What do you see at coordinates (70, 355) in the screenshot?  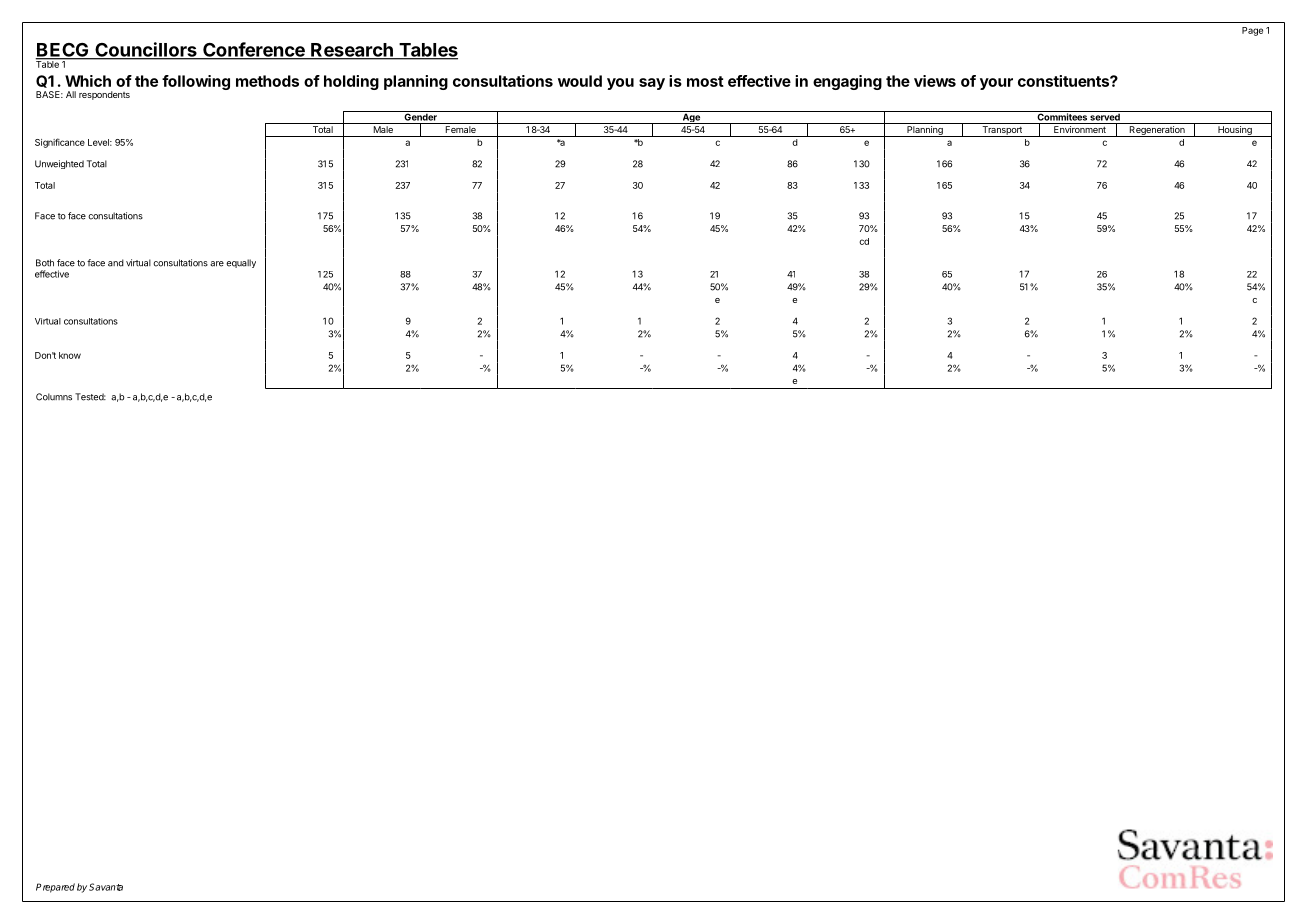 I see `know` at bounding box center [70, 355].
